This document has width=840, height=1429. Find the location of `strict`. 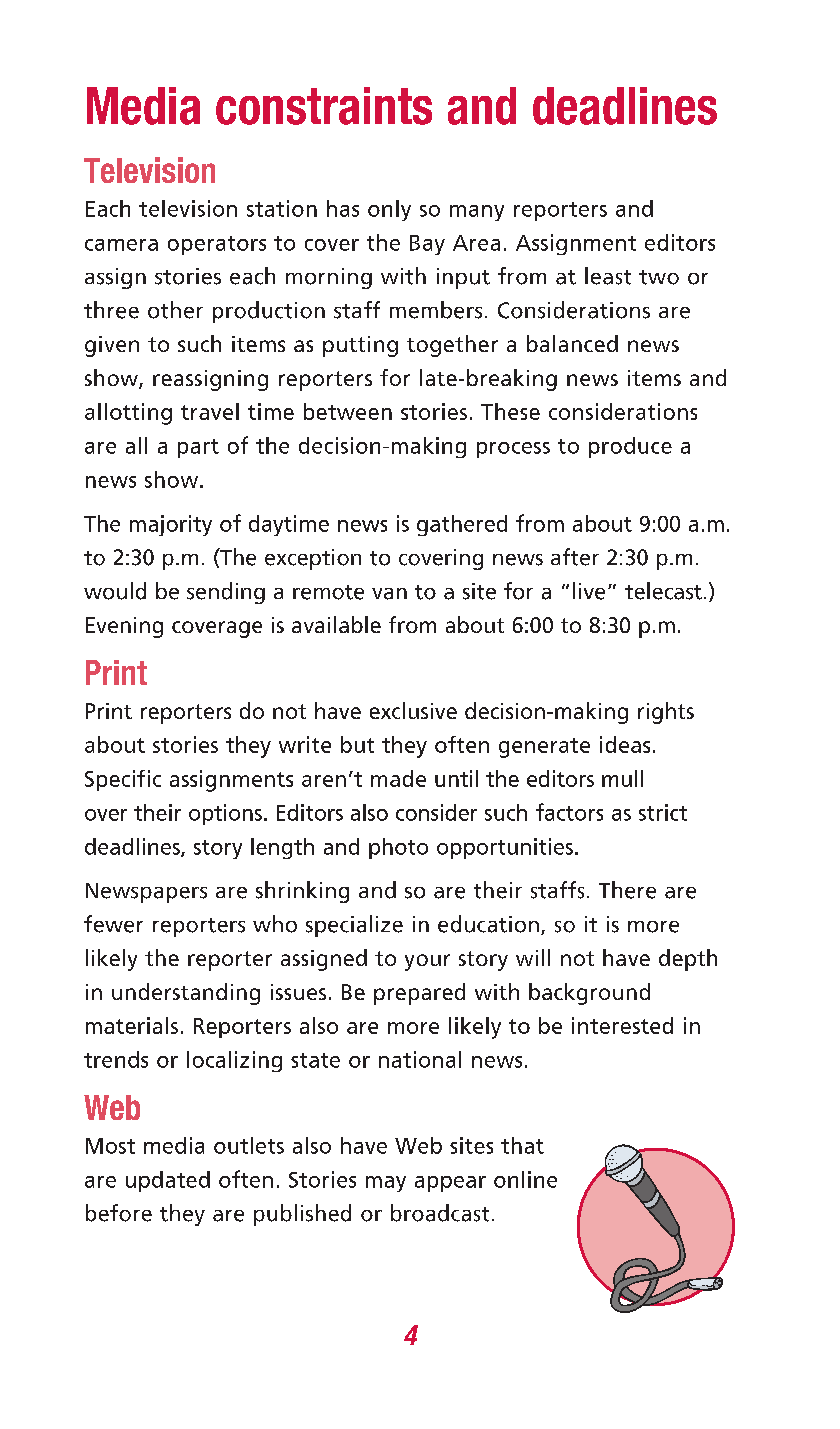

strict is located at coordinates (663, 812).
